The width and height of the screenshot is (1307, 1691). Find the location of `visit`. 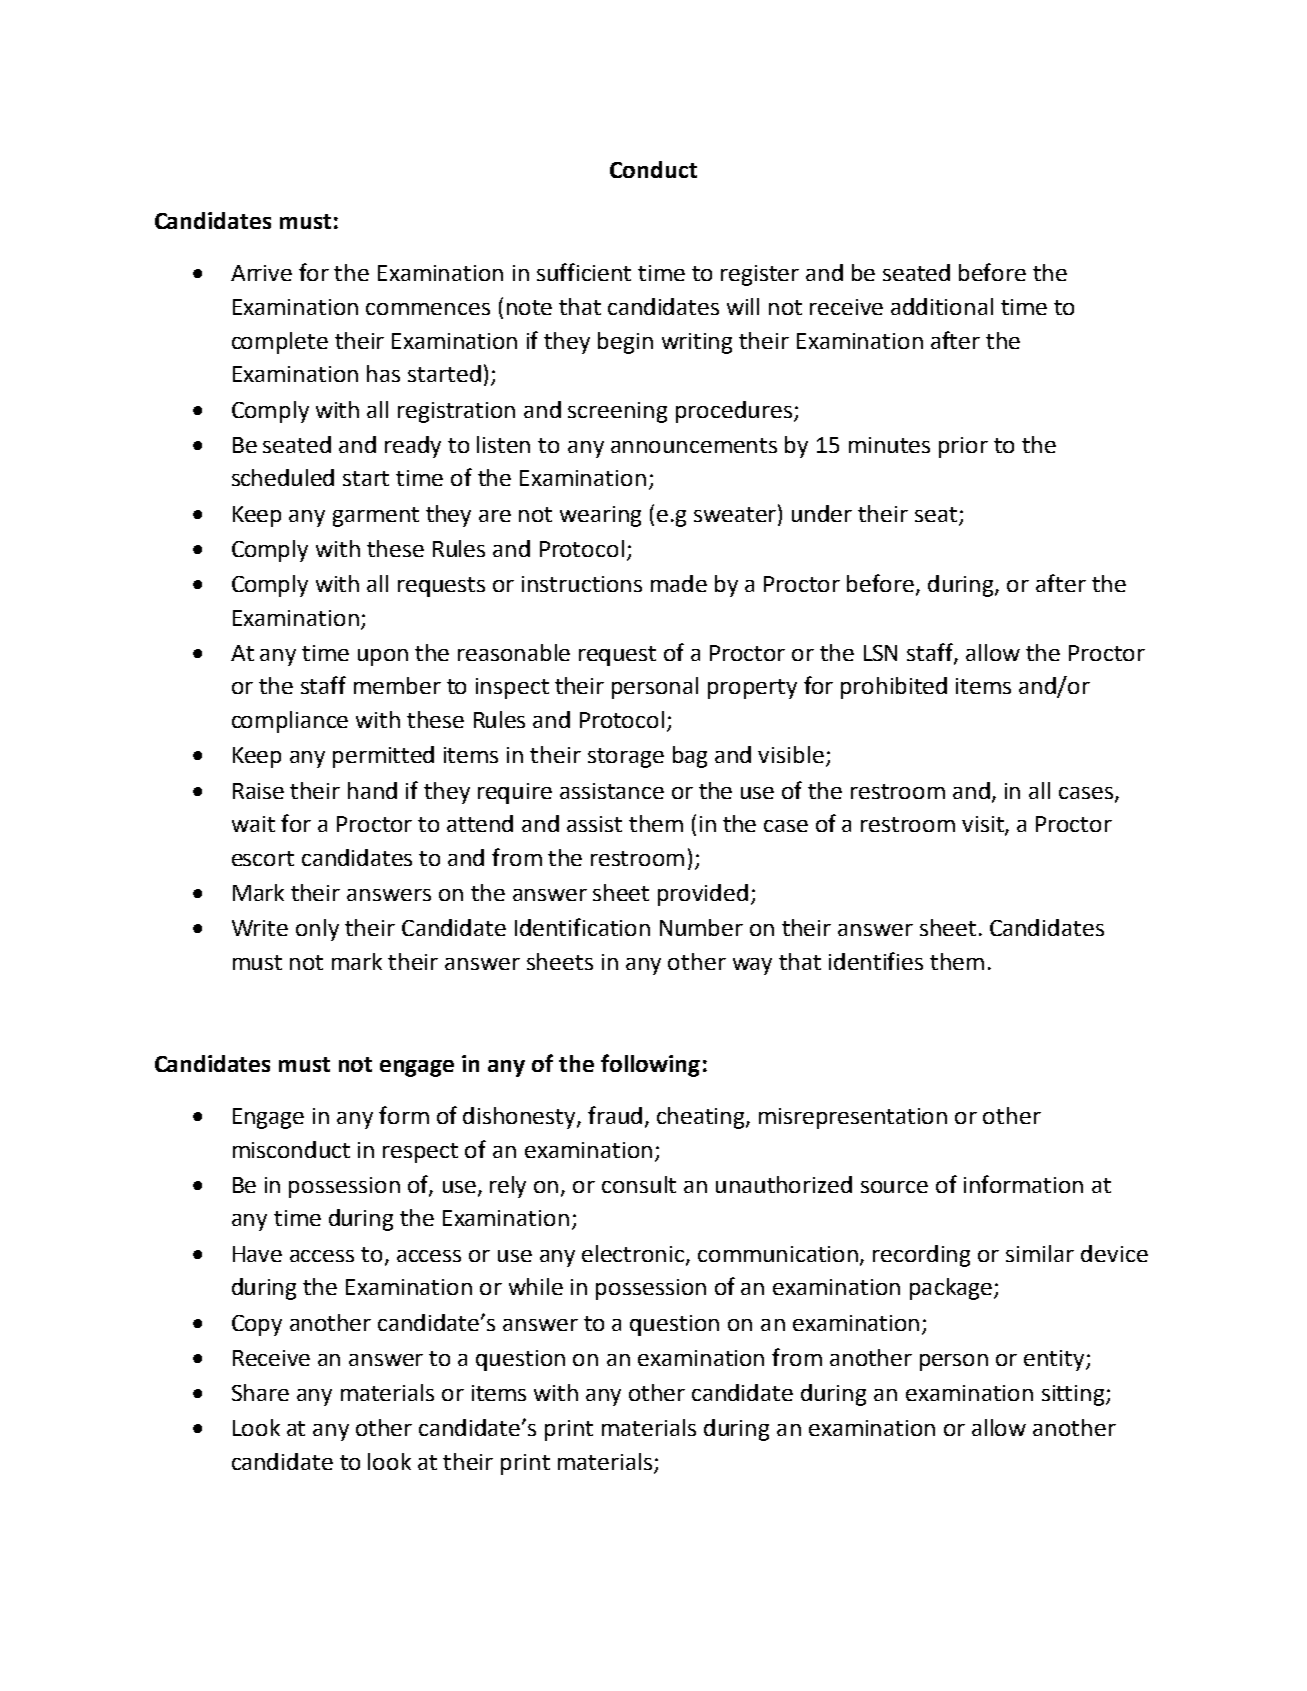

visit is located at coordinates (984, 825).
